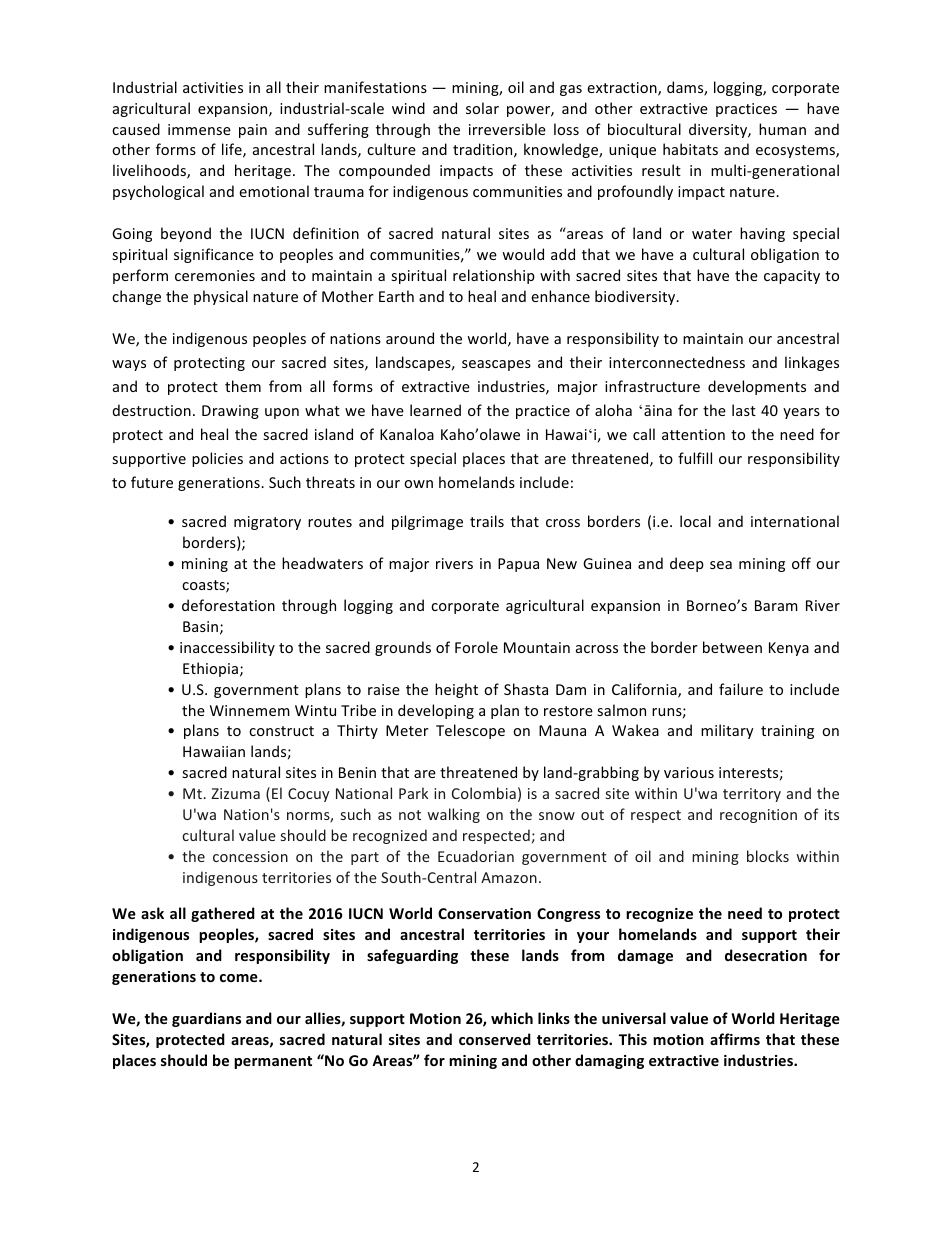 The height and width of the page is (1233, 952). What do you see at coordinates (782, 129) in the page?
I see `human` at bounding box center [782, 129].
